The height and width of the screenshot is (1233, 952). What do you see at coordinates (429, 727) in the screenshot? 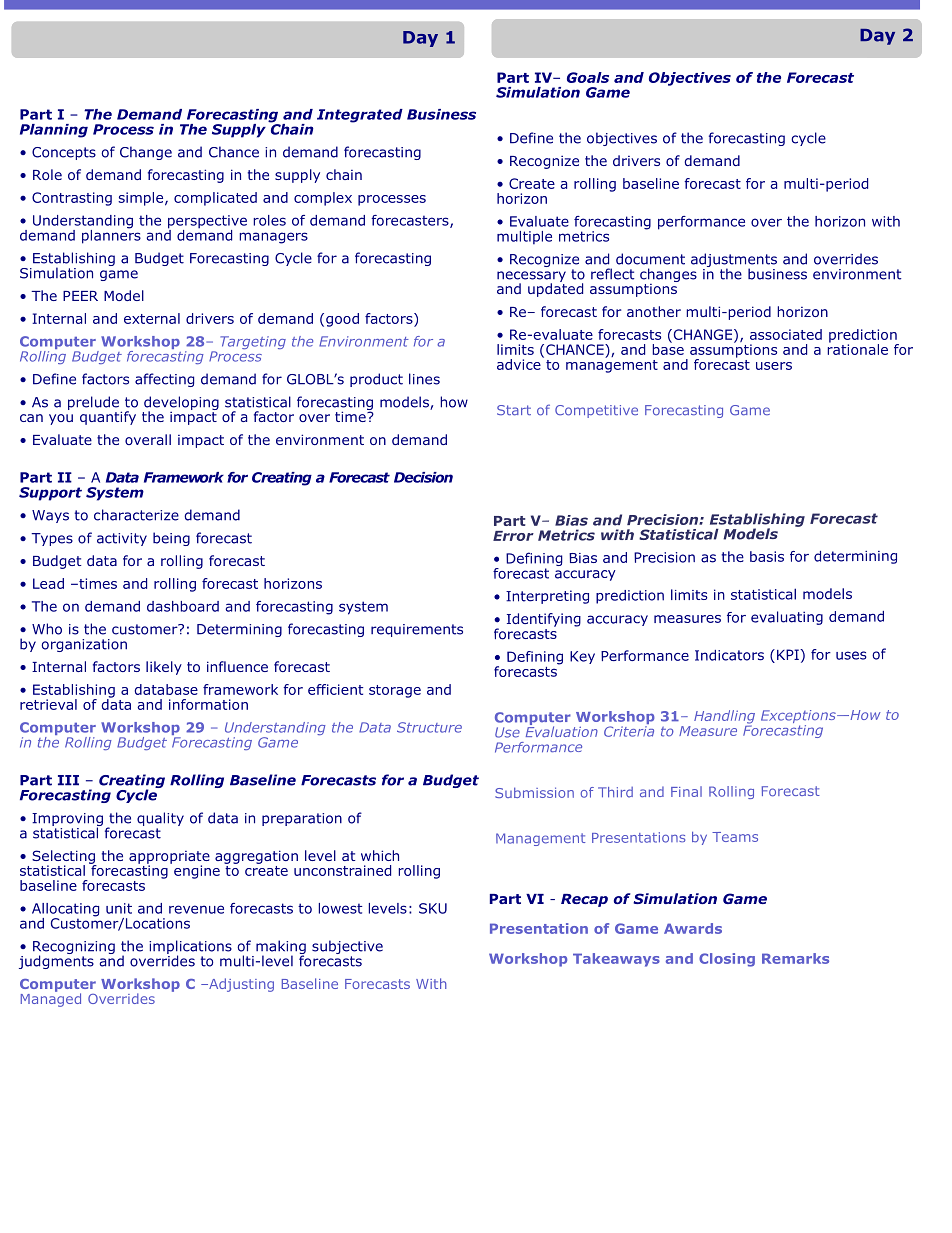
I see `Structure` at bounding box center [429, 727].
